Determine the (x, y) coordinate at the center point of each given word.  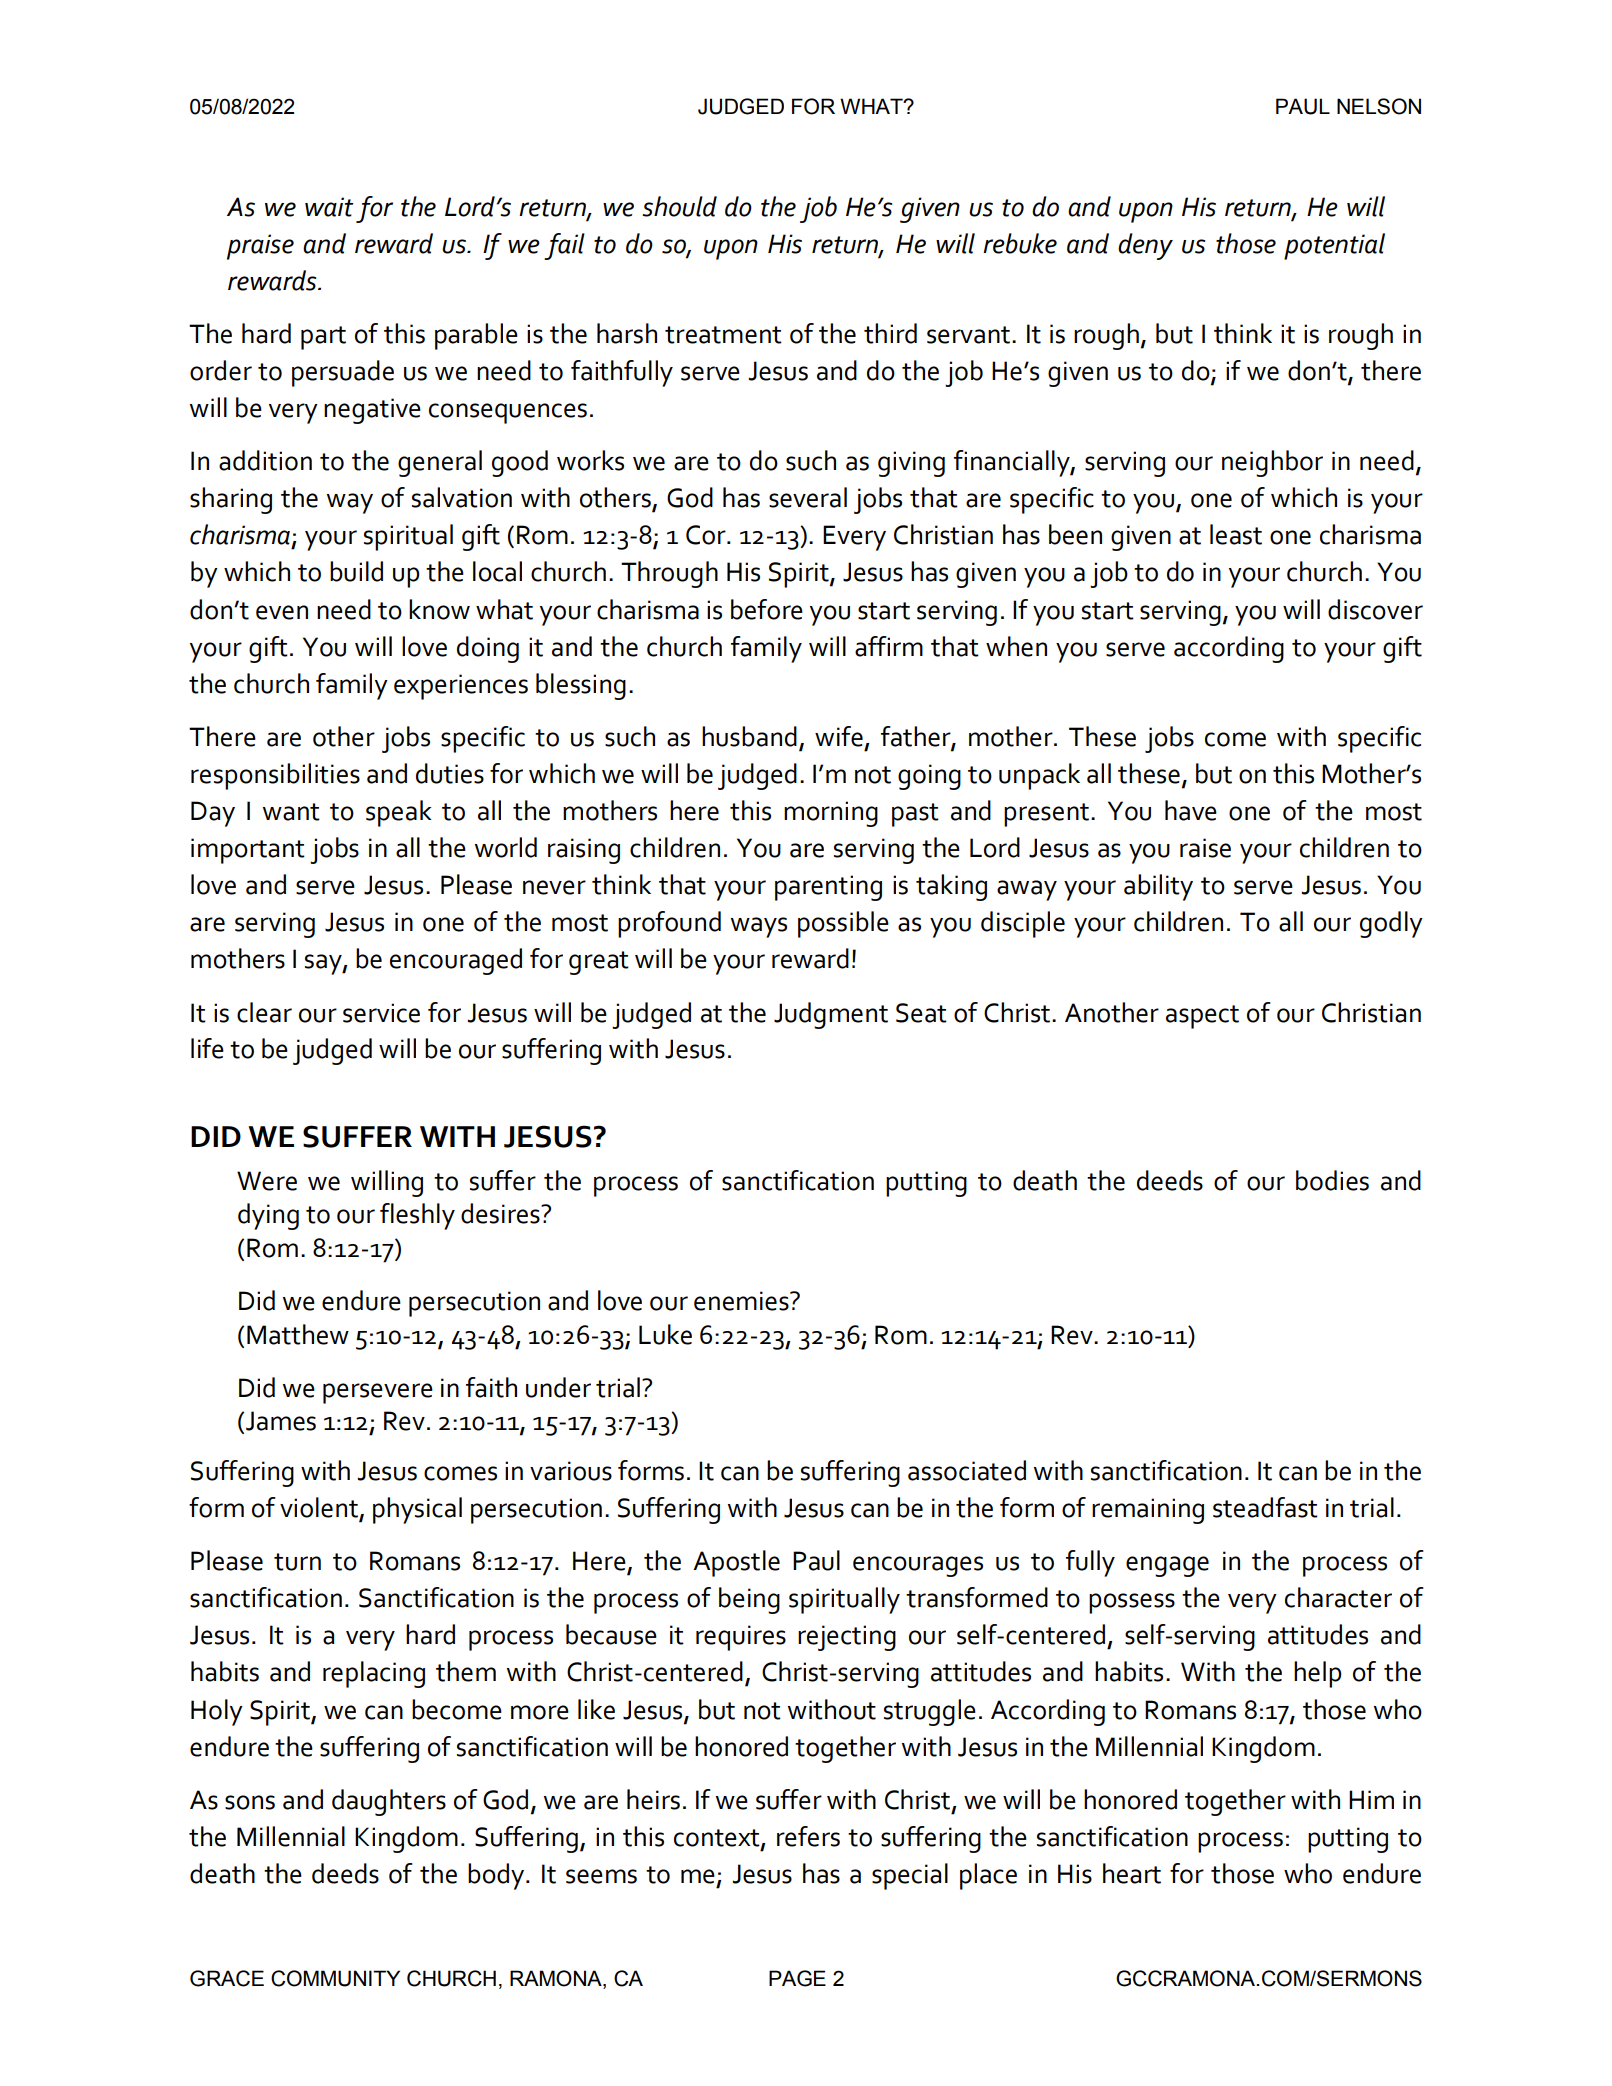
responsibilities (275, 776)
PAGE (797, 1978)
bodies (1332, 1180)
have (1191, 810)
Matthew (298, 1334)
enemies (742, 1301)
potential (1334, 246)
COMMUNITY (335, 1978)
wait (329, 207)
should (679, 206)
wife (839, 736)
